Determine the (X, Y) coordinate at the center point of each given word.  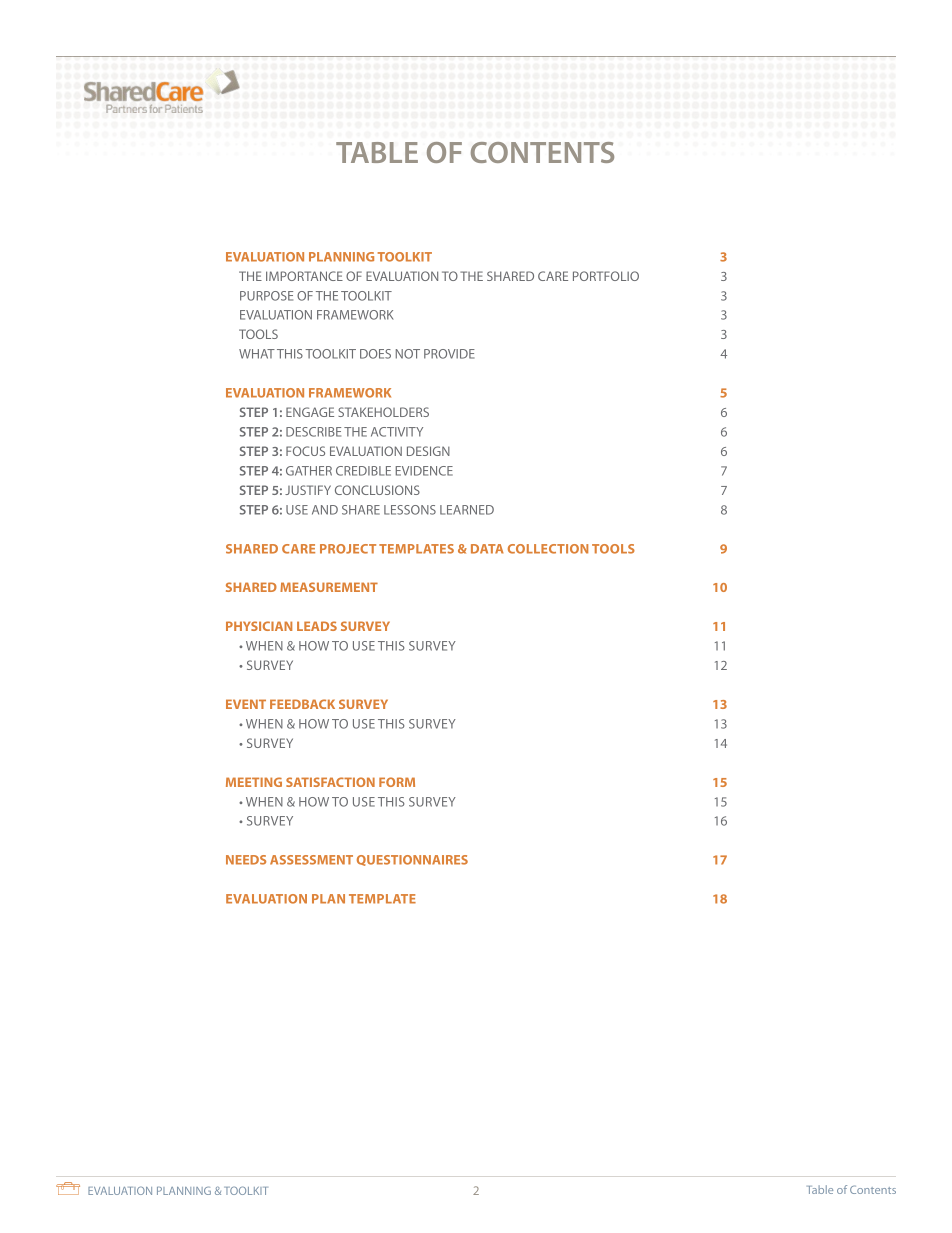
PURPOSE (266, 296)
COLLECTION (548, 549)
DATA (487, 549)
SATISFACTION (330, 782)
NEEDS (246, 860)
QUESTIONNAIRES (412, 860)
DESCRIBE (313, 432)
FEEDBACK (302, 704)
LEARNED (467, 510)
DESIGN (428, 451)
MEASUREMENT (329, 587)
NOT (408, 354)
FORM (397, 782)
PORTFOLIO (606, 276)
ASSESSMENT (311, 860)
